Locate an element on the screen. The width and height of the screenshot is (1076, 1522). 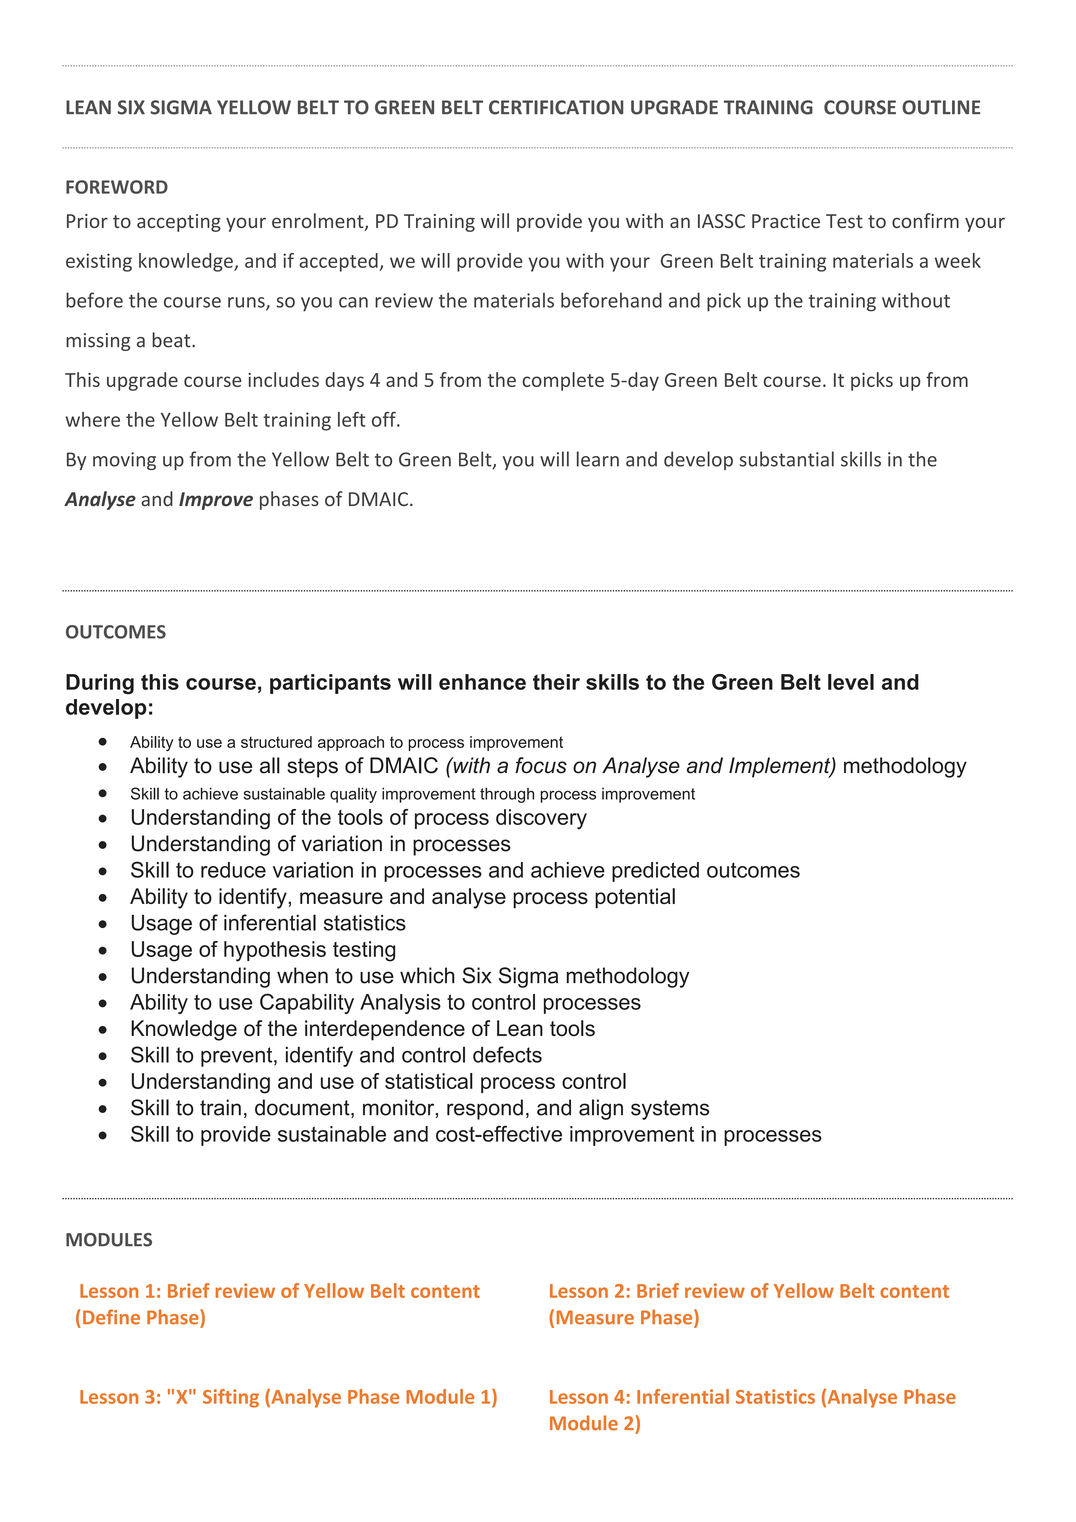
FOREWORD is located at coordinates (117, 187).
